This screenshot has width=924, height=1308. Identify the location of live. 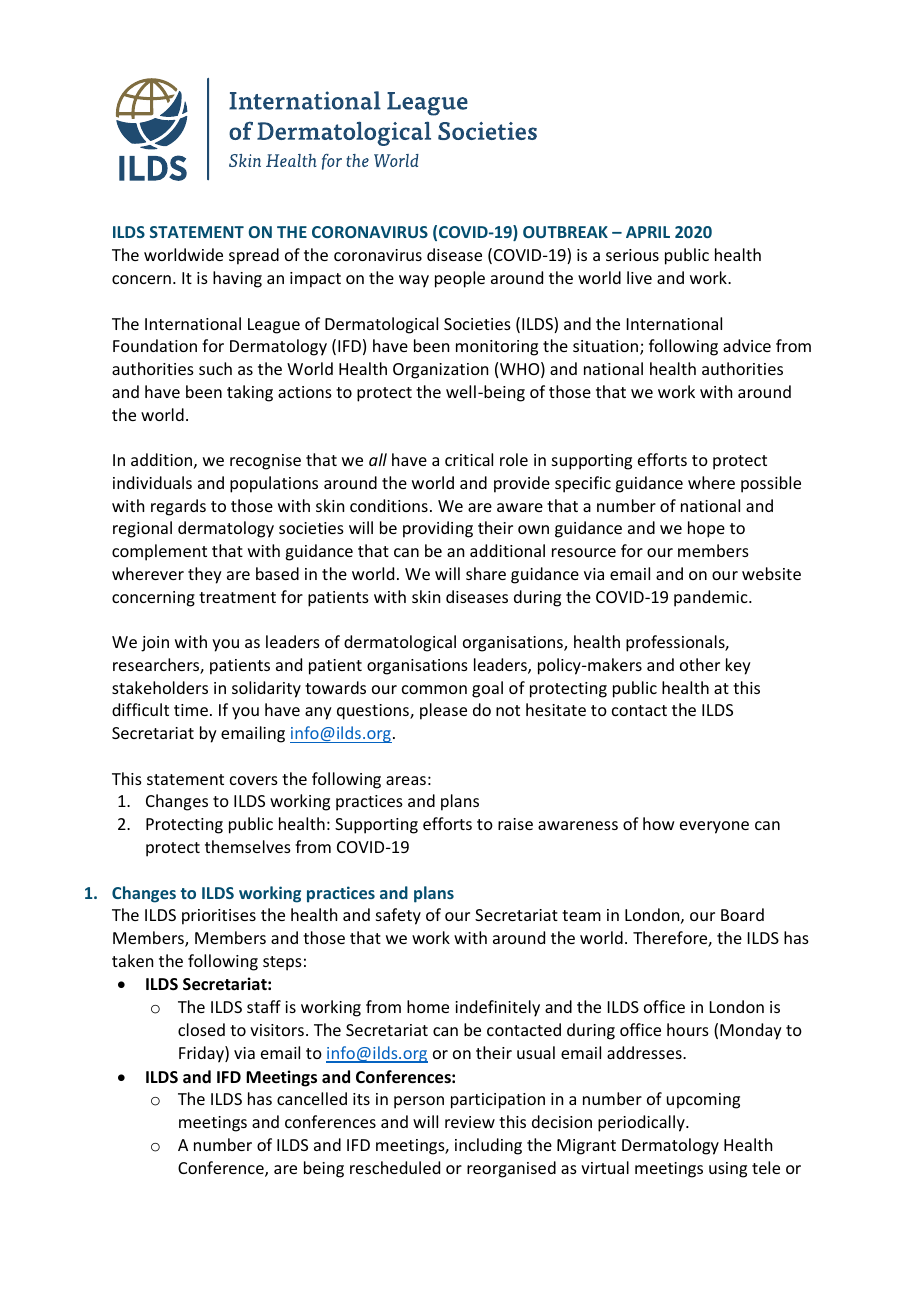
(639, 277).
